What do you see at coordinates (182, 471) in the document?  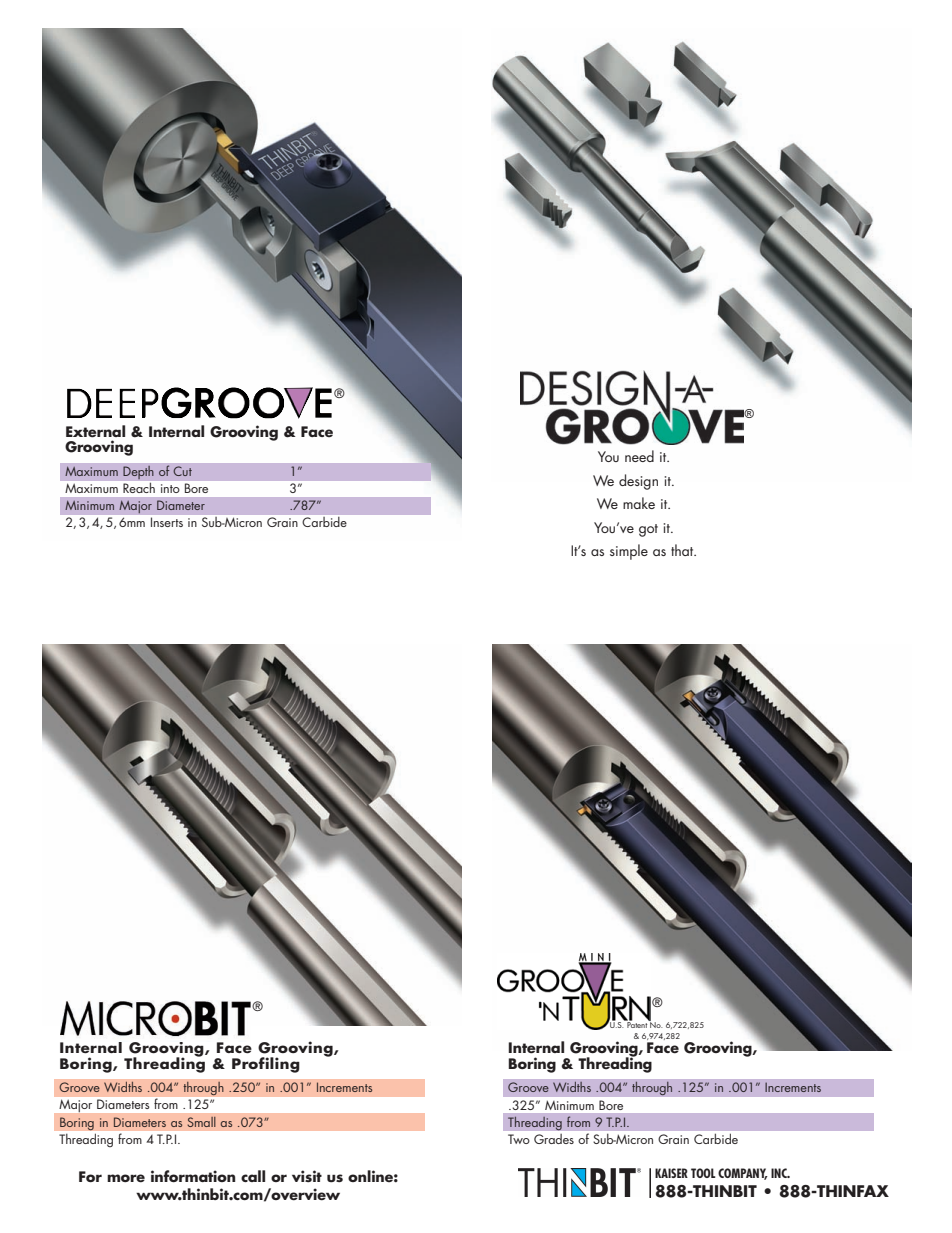 I see `Cut` at bounding box center [182, 471].
